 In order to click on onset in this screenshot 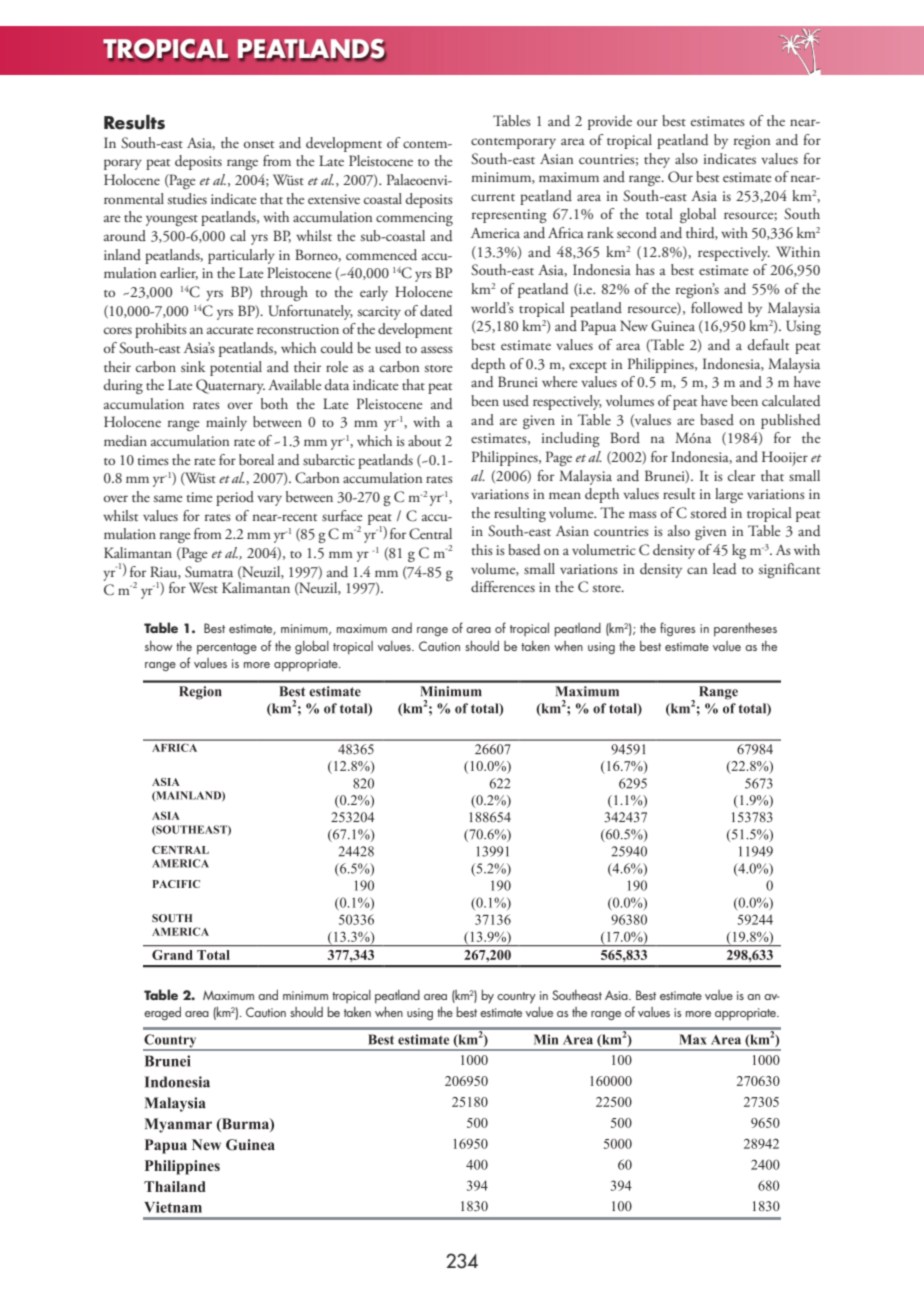, I will do `click(259, 144)`.
